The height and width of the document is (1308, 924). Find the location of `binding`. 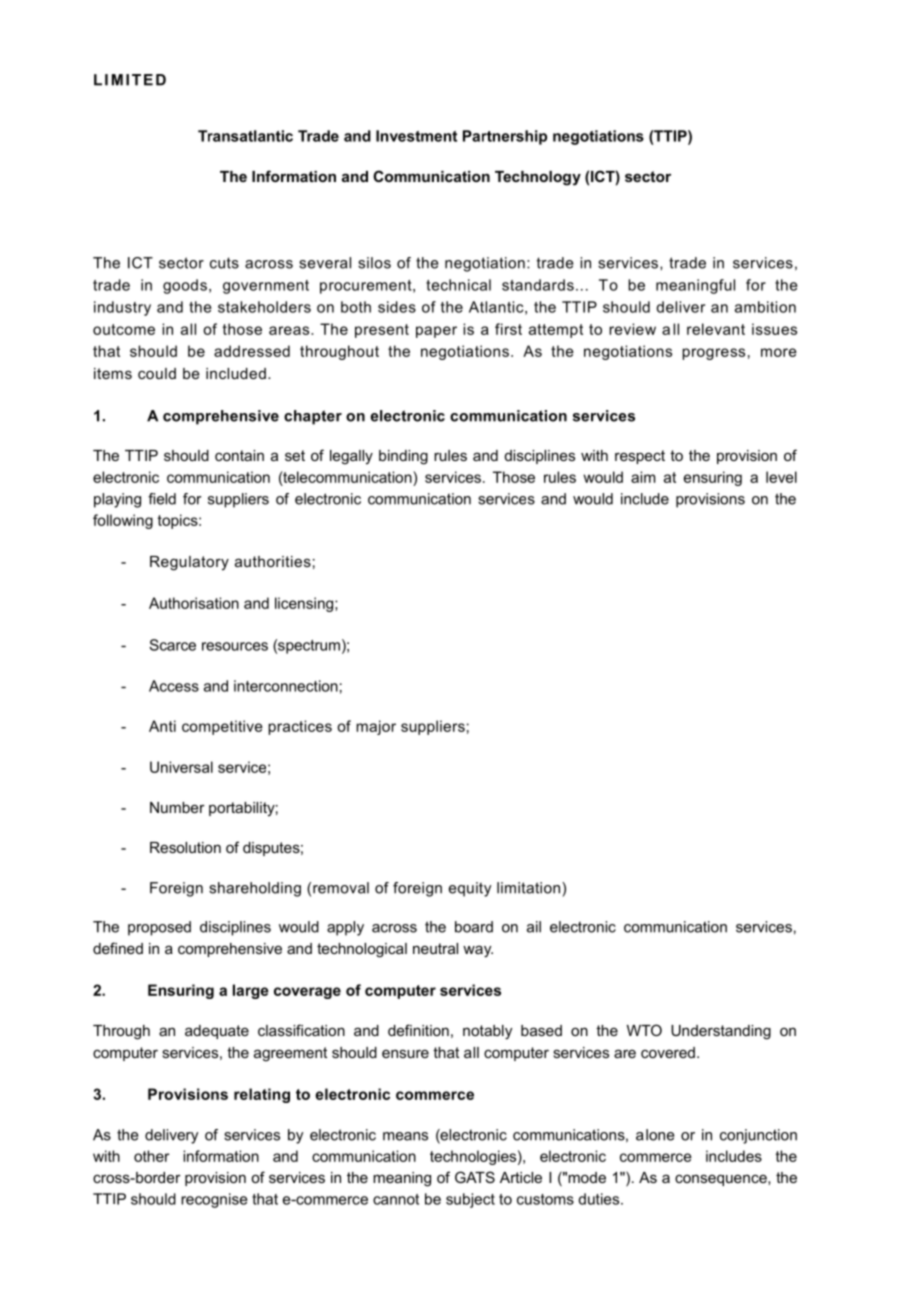

binding is located at coordinates (403, 457).
